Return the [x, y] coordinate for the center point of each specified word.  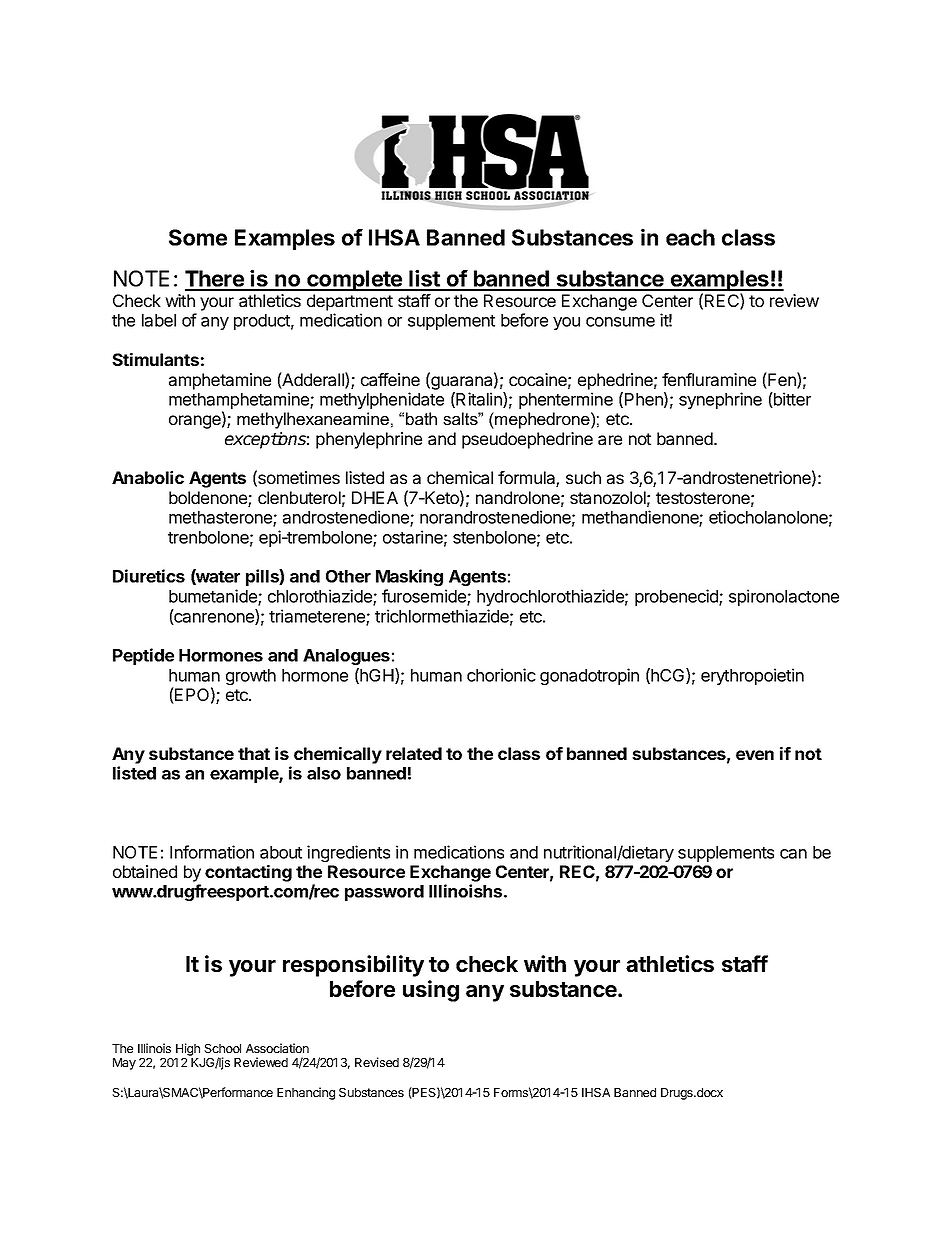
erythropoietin [752, 676]
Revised [377, 1062]
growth [251, 677]
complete [354, 280]
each [690, 237]
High [188, 1049]
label [159, 320]
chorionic [501, 675]
